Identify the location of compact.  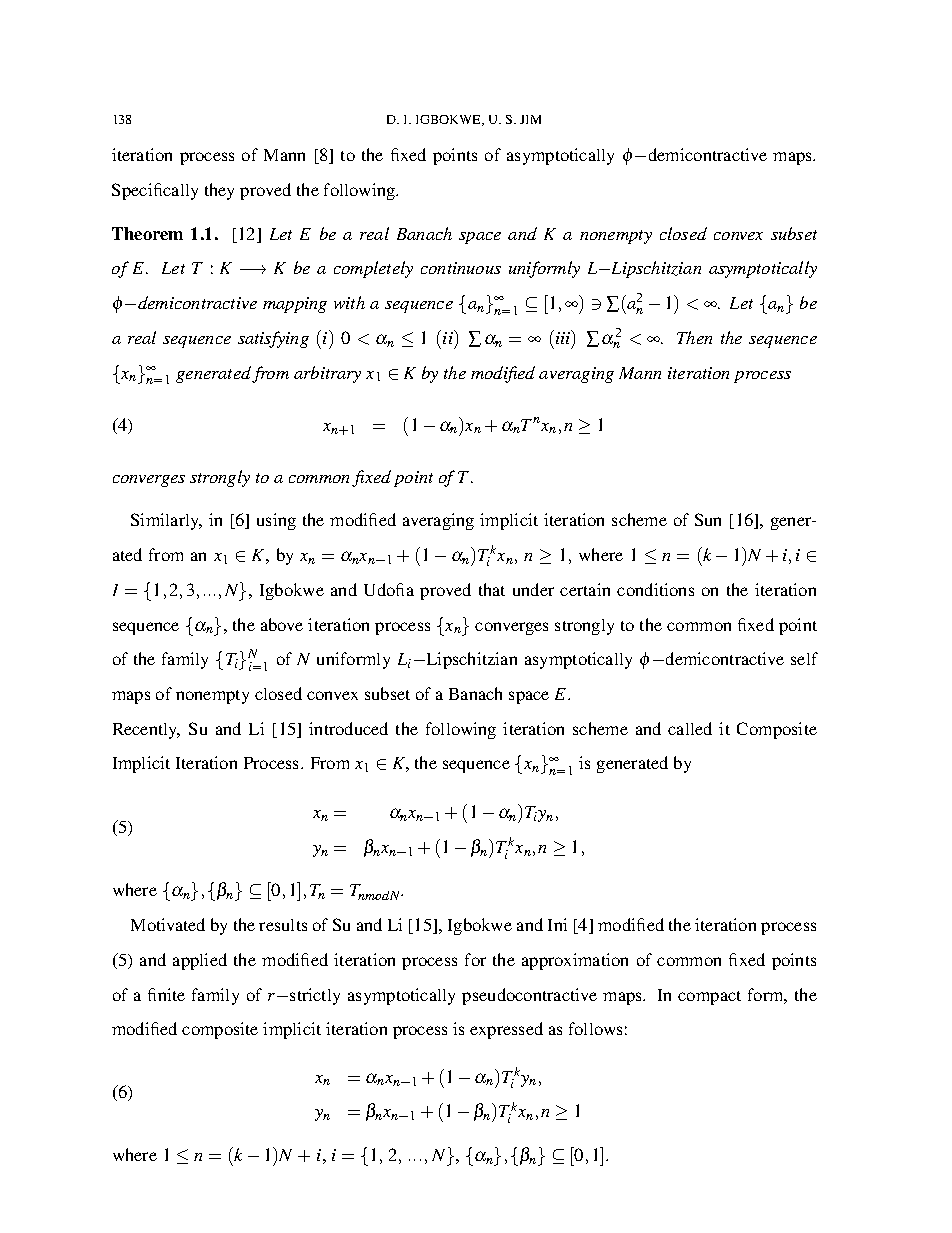
(709, 998).
